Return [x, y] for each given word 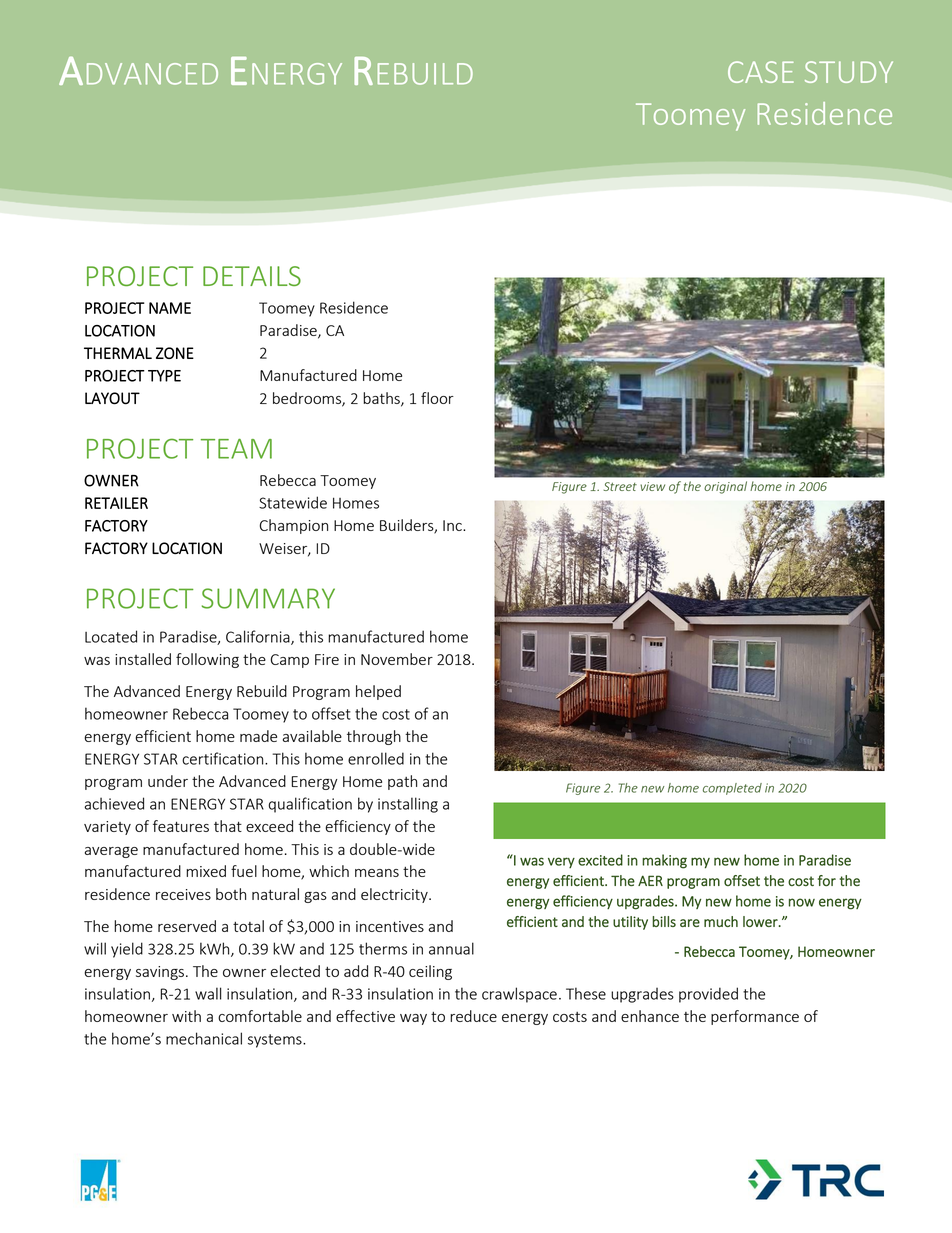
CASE [761, 72]
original [725, 487]
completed [732, 789]
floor [437, 398]
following [207, 660]
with [186, 1016]
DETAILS [252, 276]
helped [378, 692]
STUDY [849, 72]
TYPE [164, 376]
